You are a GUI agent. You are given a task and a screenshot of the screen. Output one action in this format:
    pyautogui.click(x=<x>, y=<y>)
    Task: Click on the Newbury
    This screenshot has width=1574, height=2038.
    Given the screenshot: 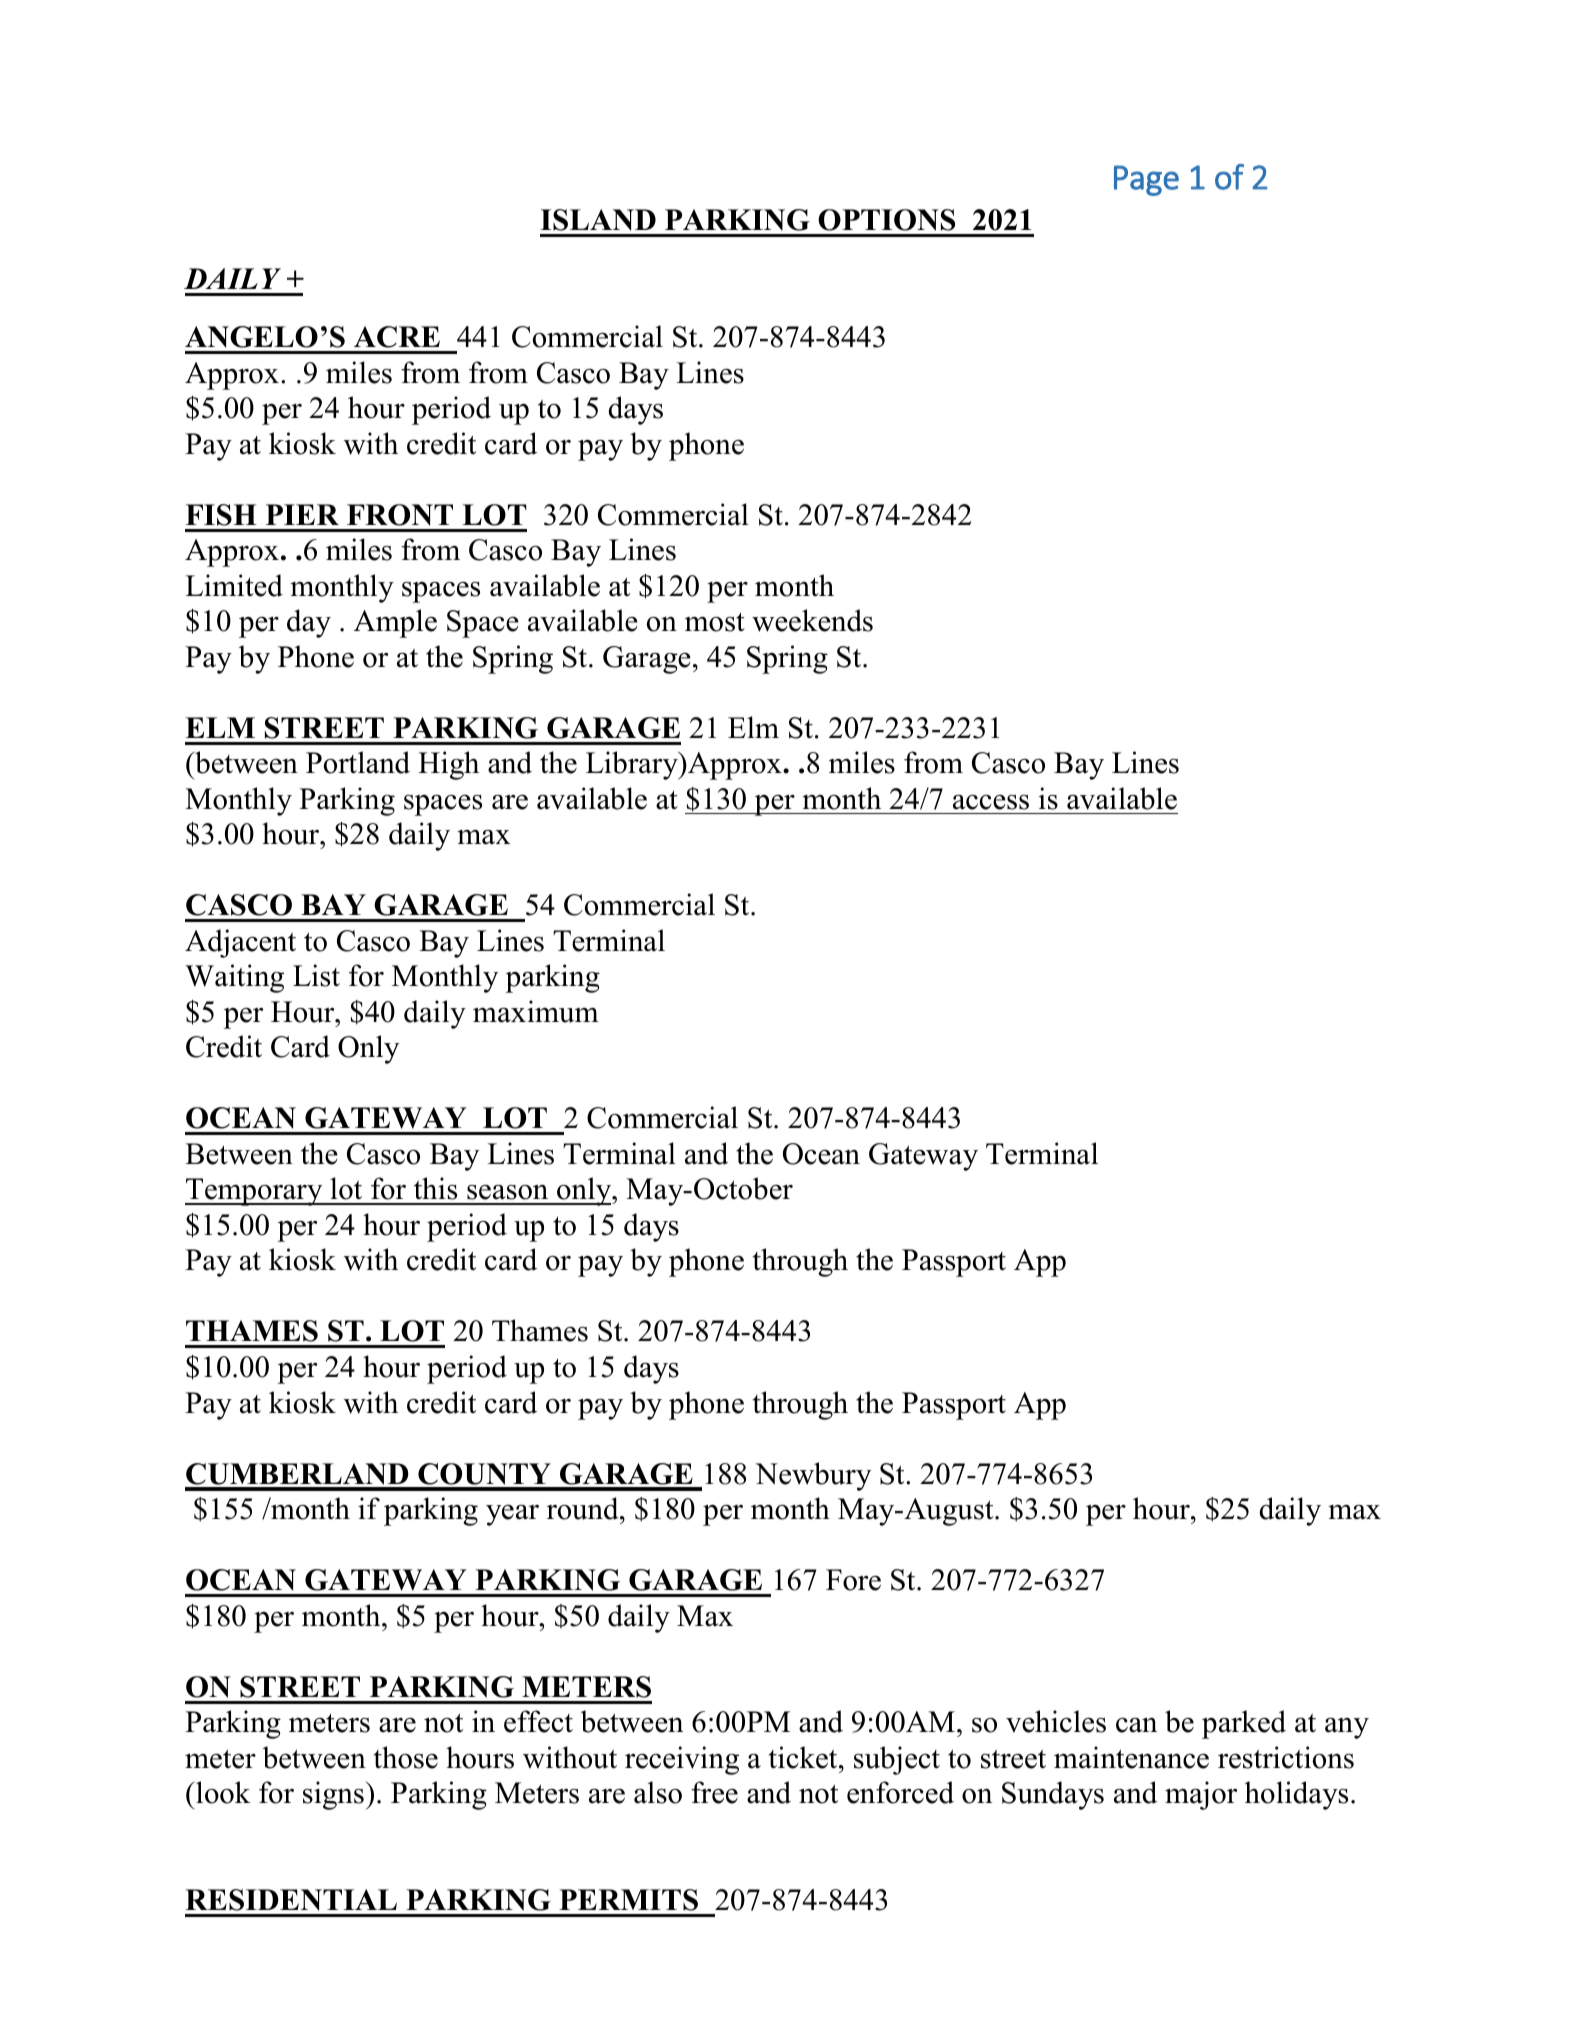 What is the action you would take?
    pyautogui.click(x=813, y=1476)
